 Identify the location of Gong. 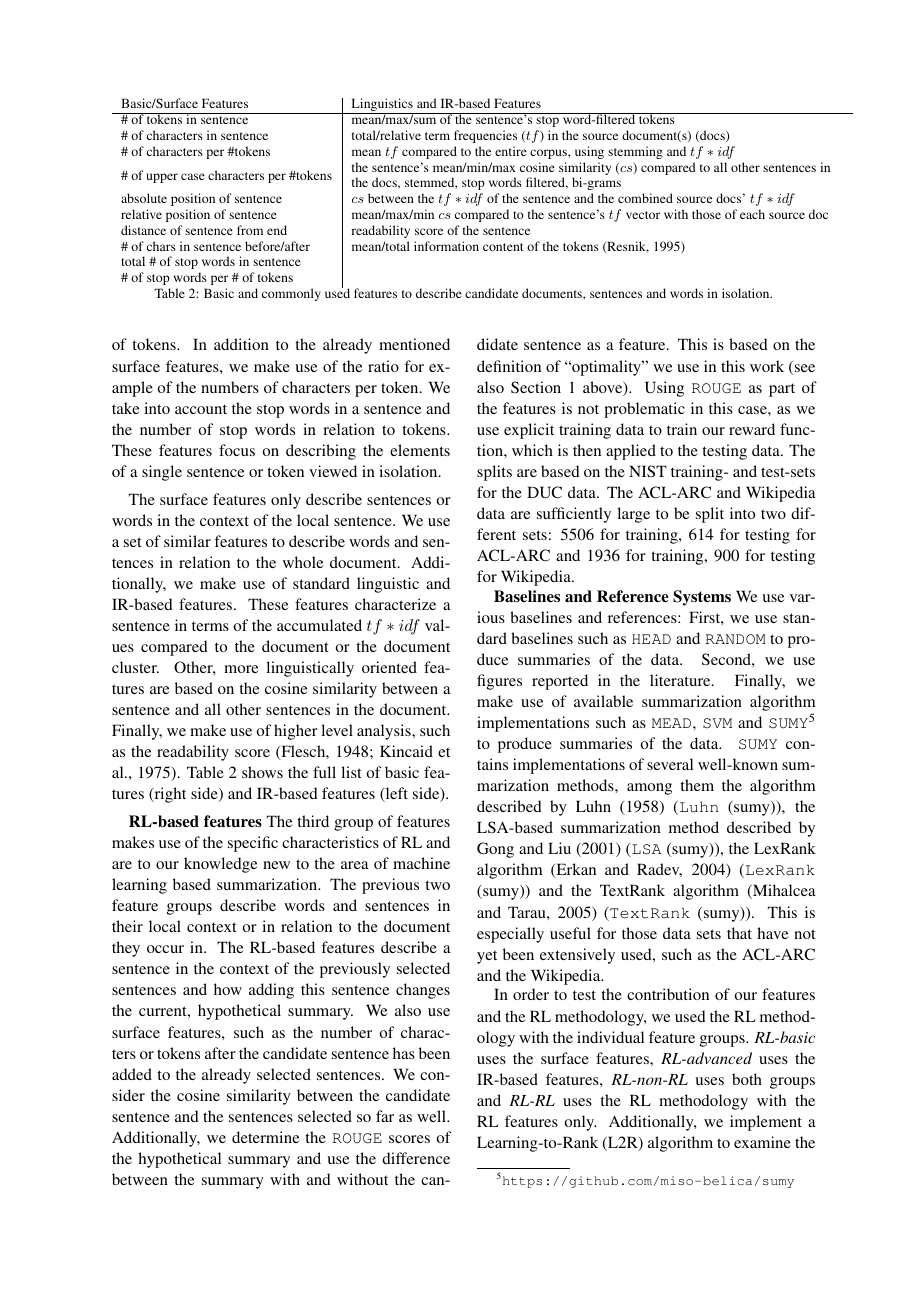
(495, 850).
